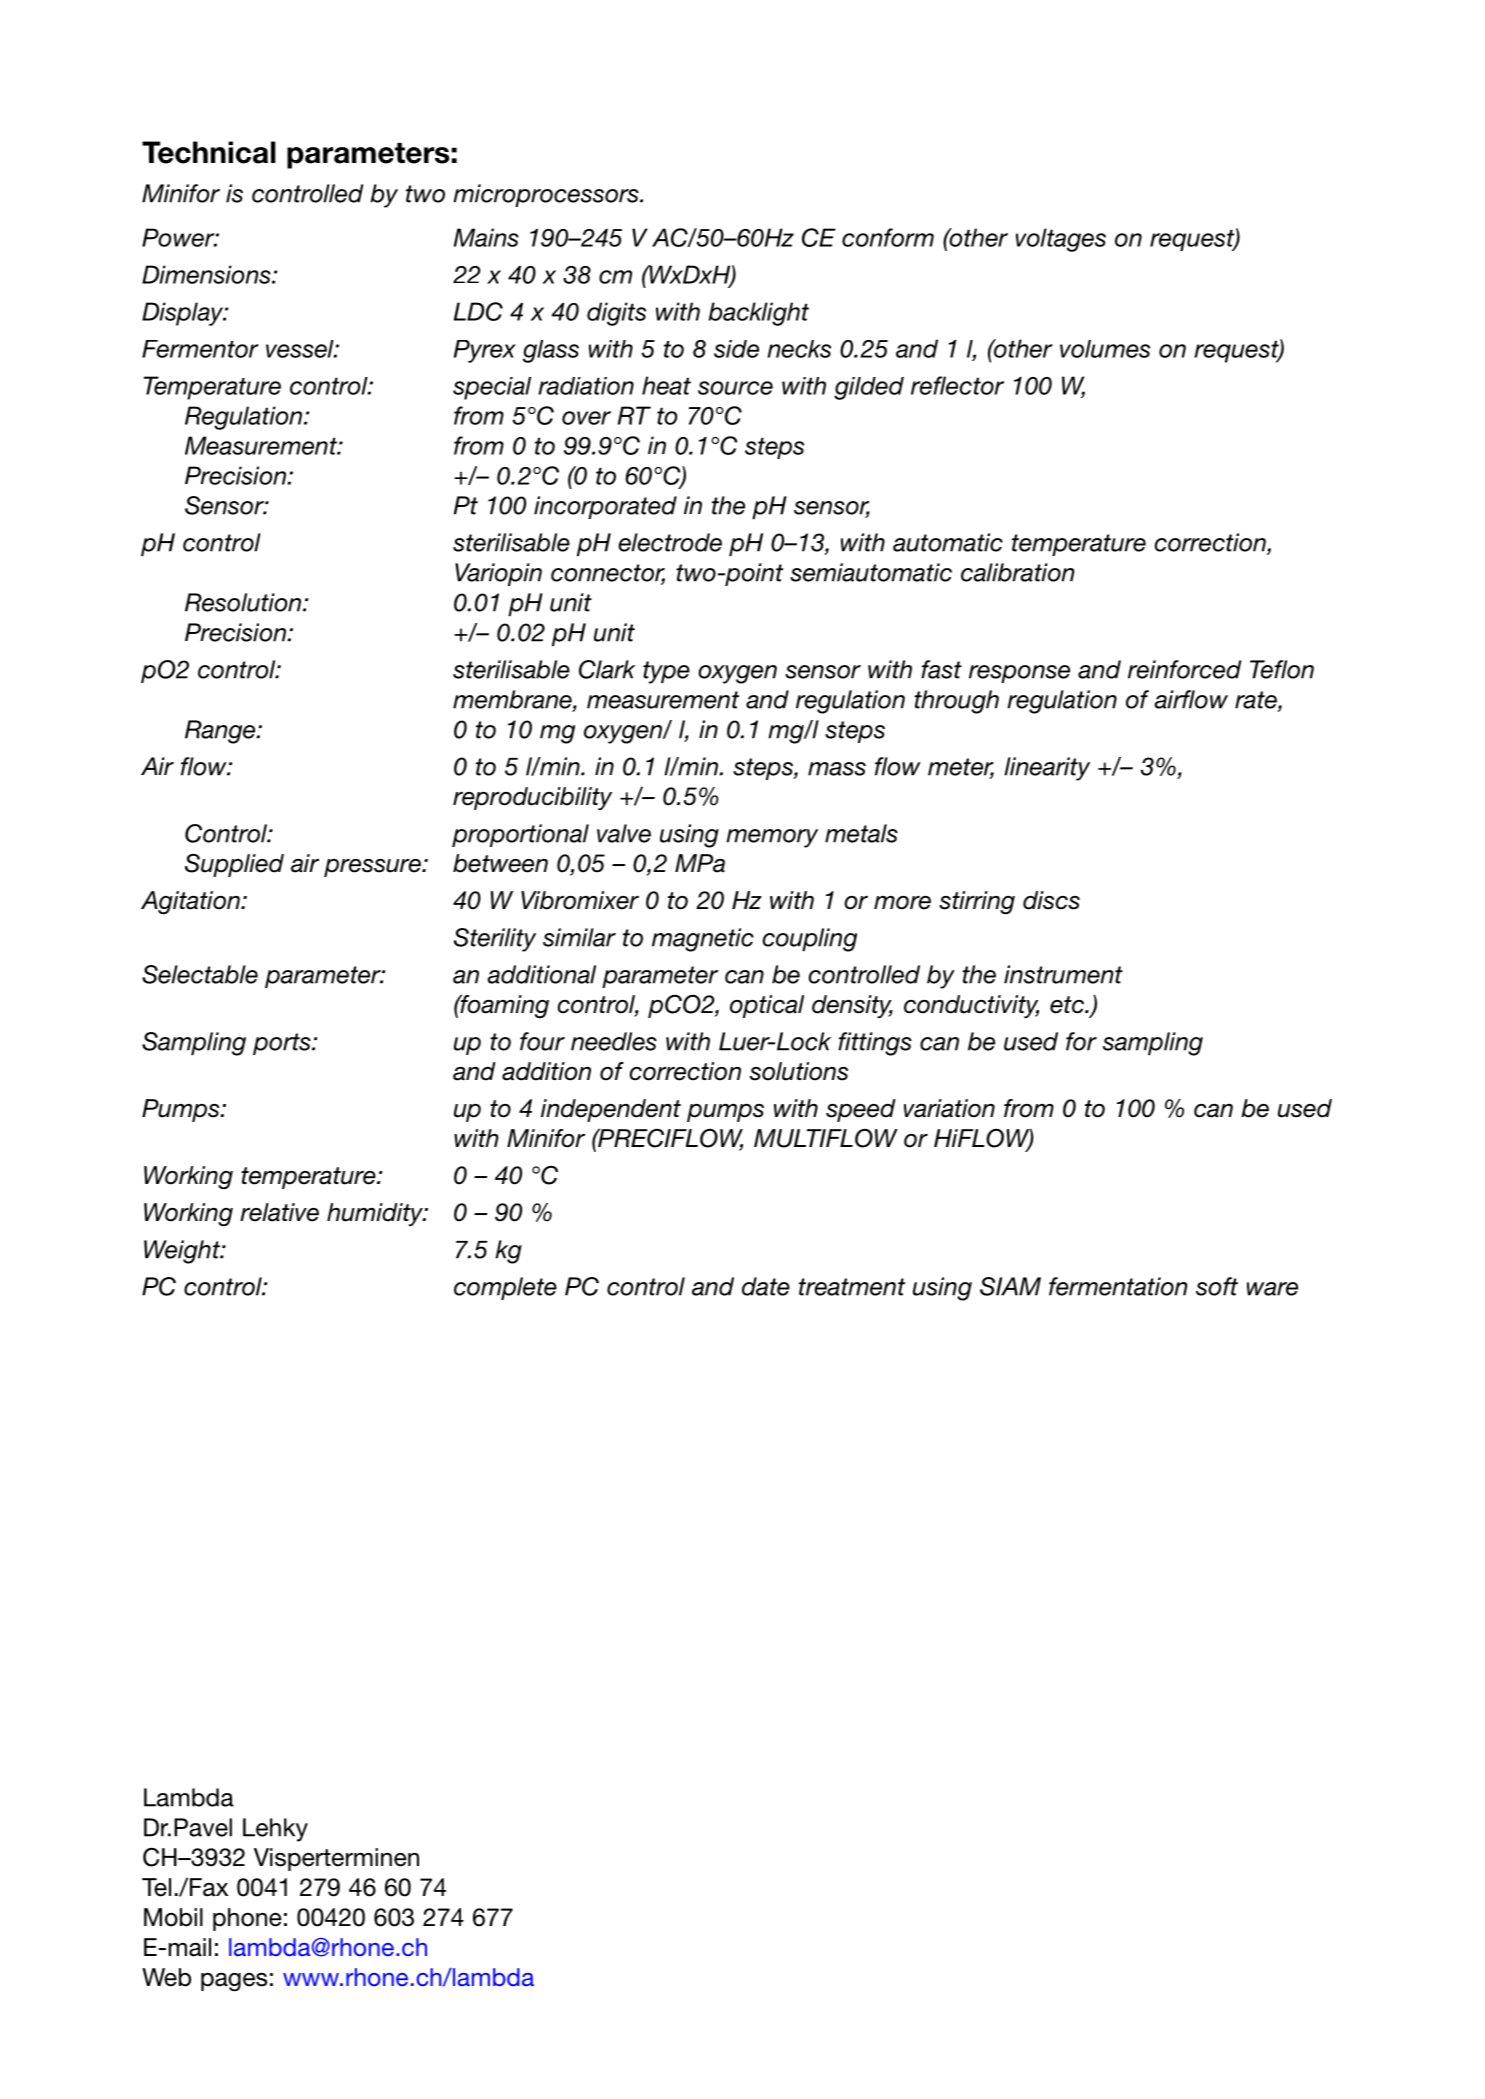  I want to click on fermentation, so click(1118, 1286).
